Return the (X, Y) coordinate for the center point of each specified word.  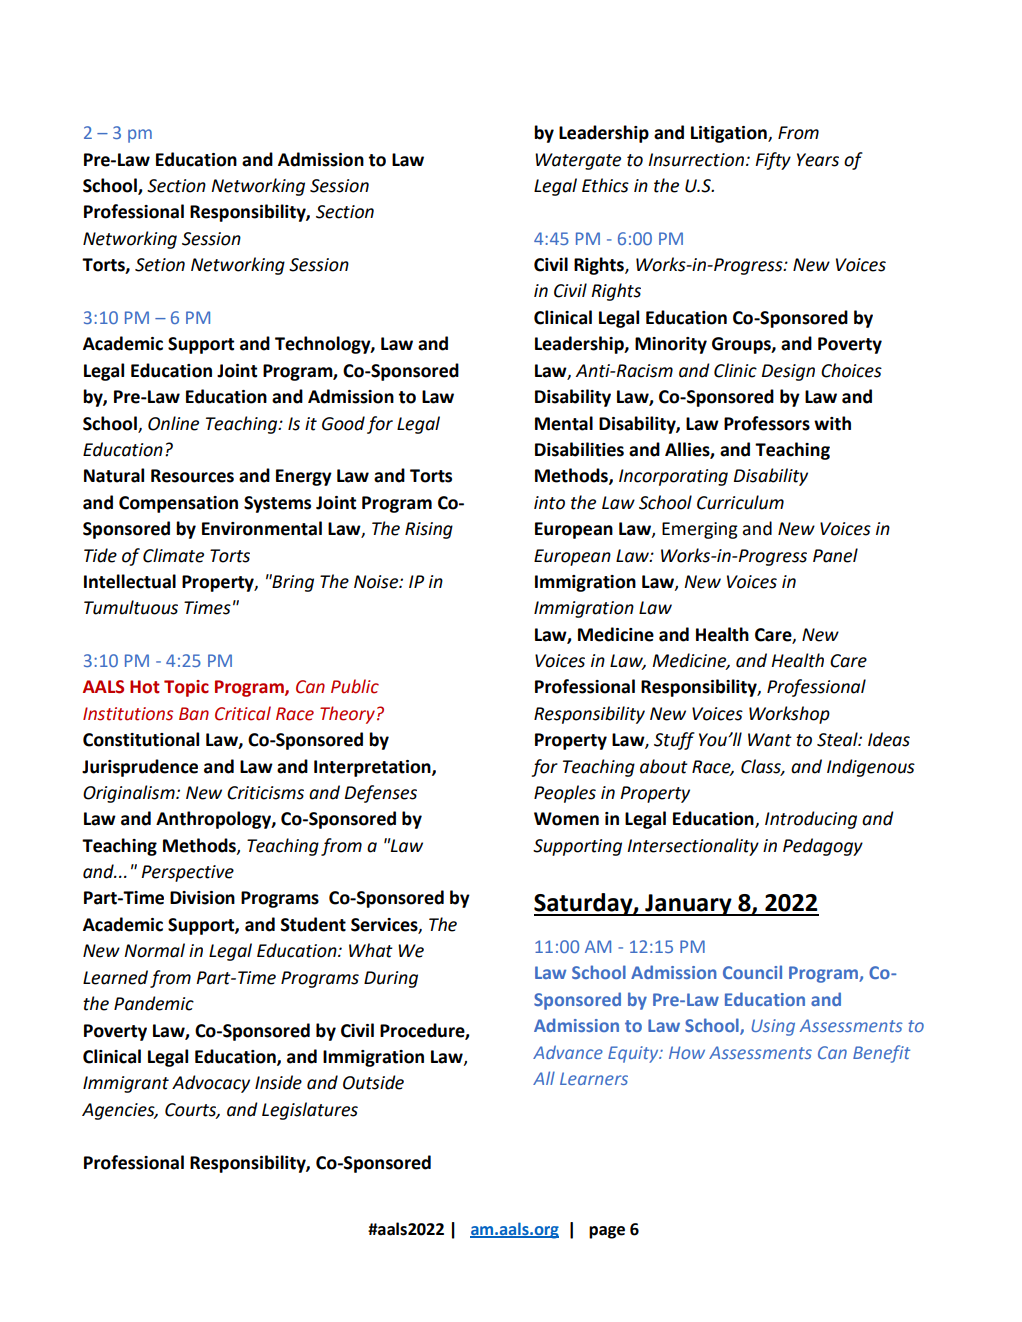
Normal (154, 950)
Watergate (578, 161)
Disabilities (579, 449)
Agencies (119, 1111)
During (391, 979)
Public (355, 686)
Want (770, 740)
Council (752, 972)
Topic (186, 688)
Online (173, 423)
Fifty (773, 161)
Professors (767, 423)
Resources (192, 476)
